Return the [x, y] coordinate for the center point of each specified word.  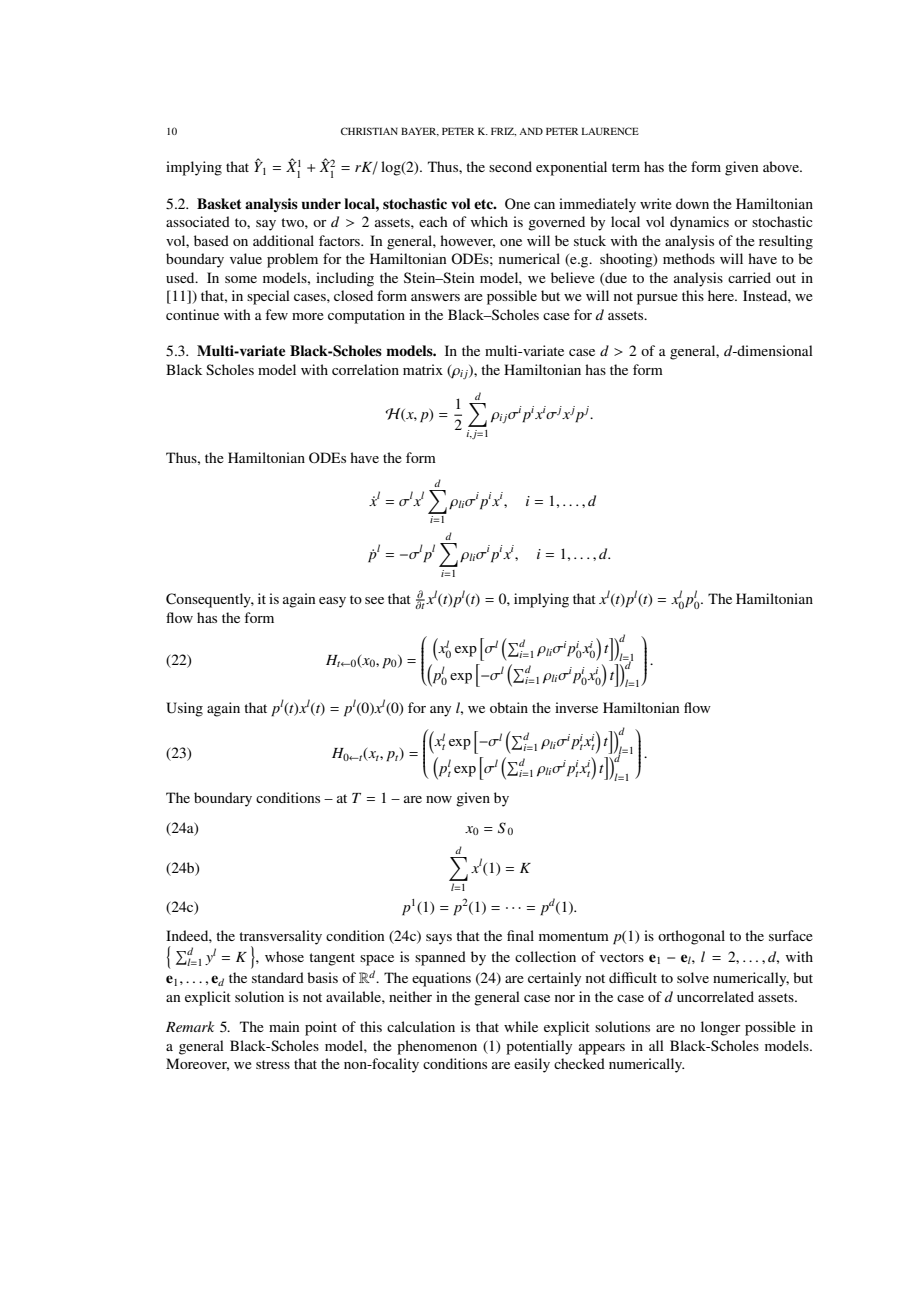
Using [184, 709]
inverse [576, 707]
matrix [423, 369]
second [510, 166]
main [284, 1026]
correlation [365, 369]
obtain [509, 707]
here [722, 295]
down [692, 203]
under [321, 203]
